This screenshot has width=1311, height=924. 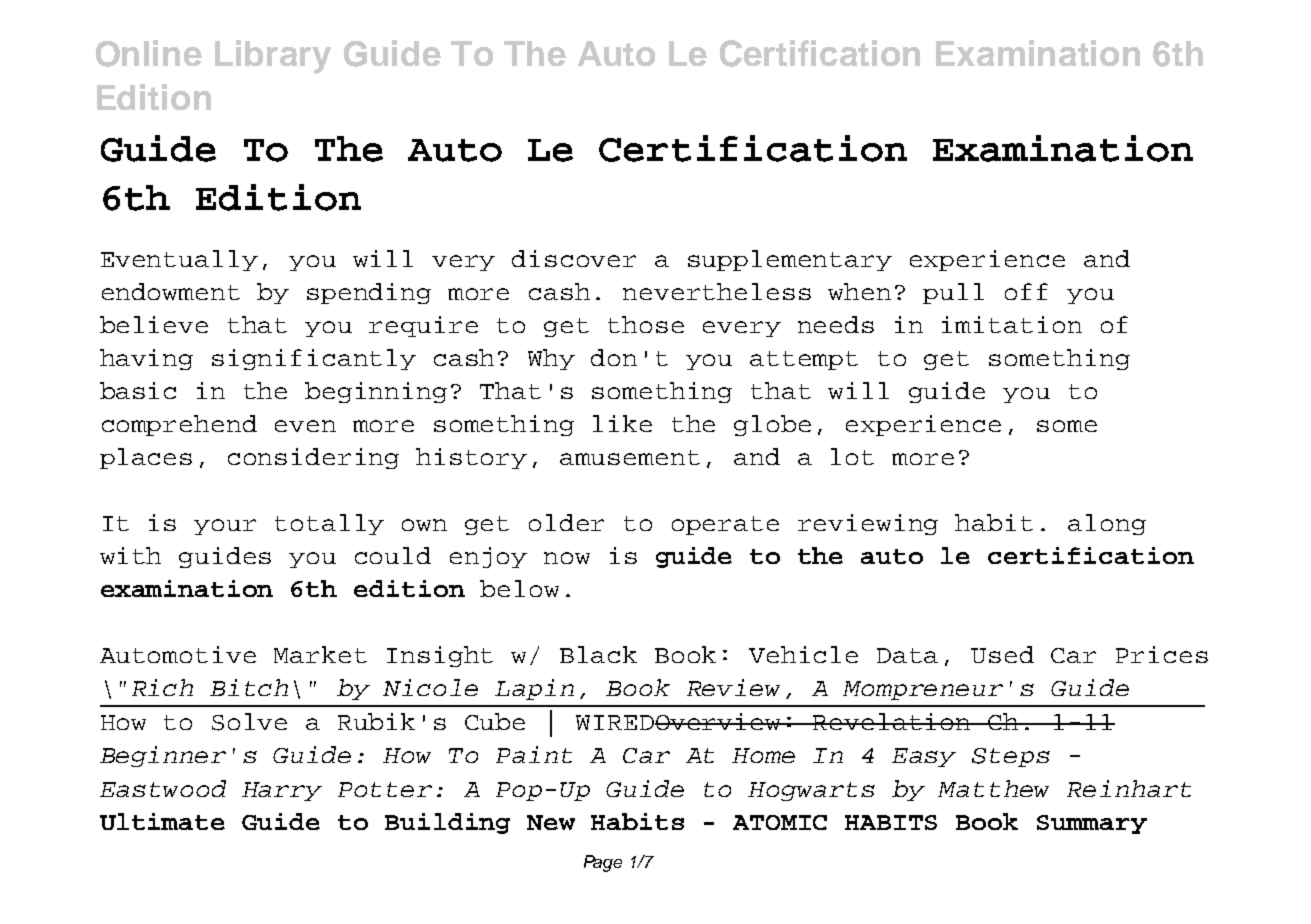 I want to click on discover, so click(x=574, y=258).
